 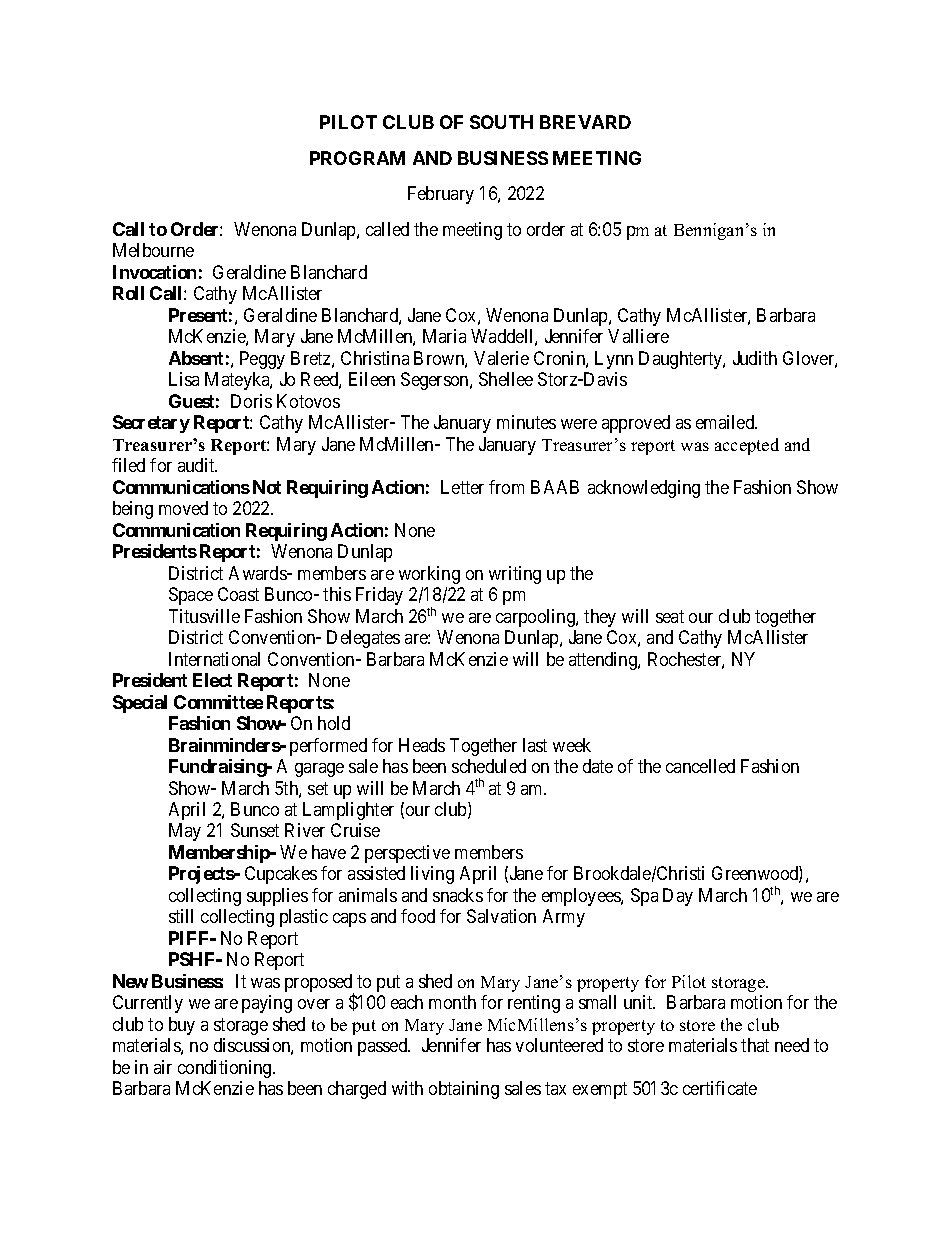 I want to click on Valerie, so click(x=501, y=358).
